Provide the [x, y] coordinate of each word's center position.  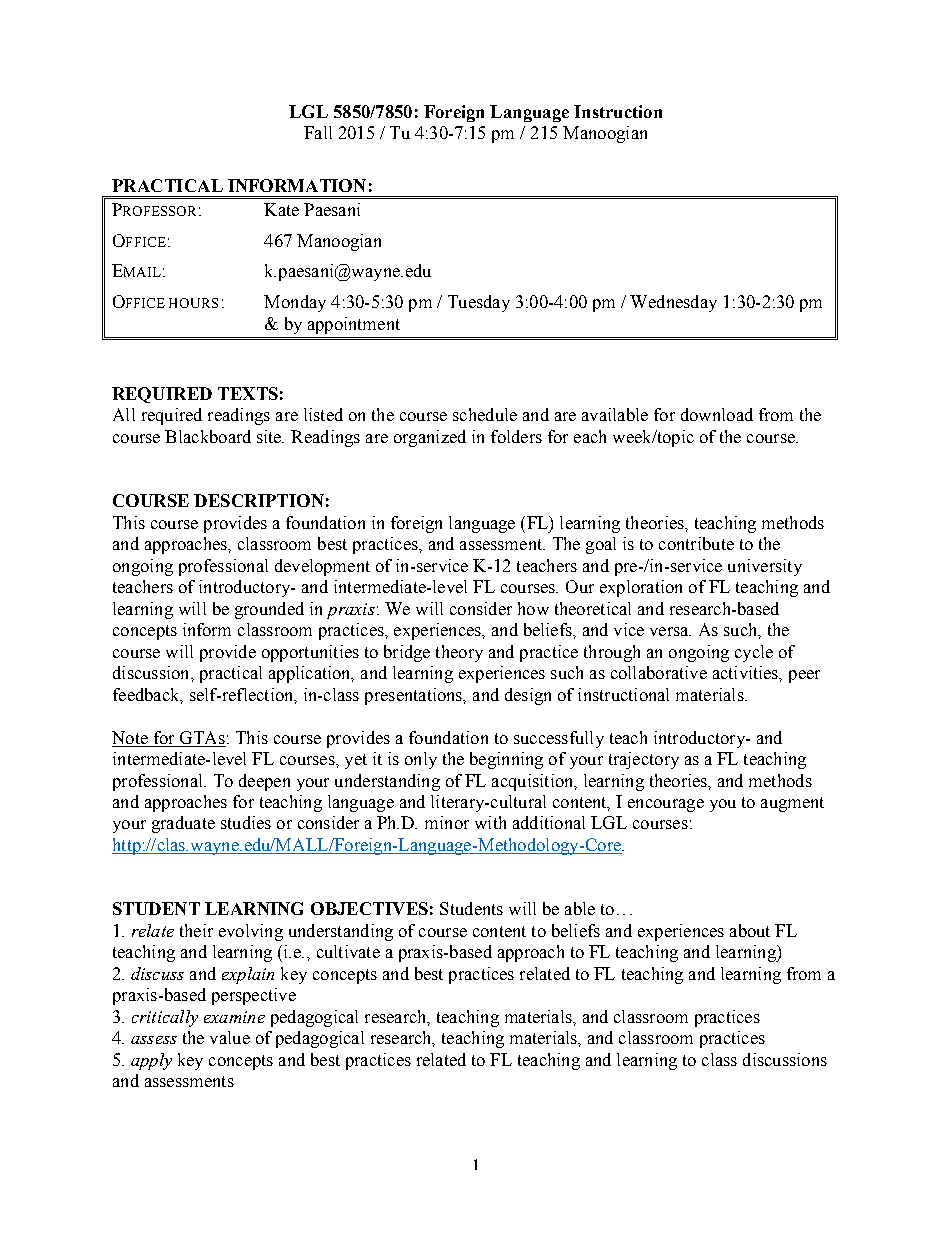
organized [430, 438]
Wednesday [673, 303]
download [717, 414]
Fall [318, 132]
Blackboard [208, 436]
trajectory [644, 760]
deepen [264, 782]
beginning [506, 760]
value [230, 1037]
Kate [281, 209]
